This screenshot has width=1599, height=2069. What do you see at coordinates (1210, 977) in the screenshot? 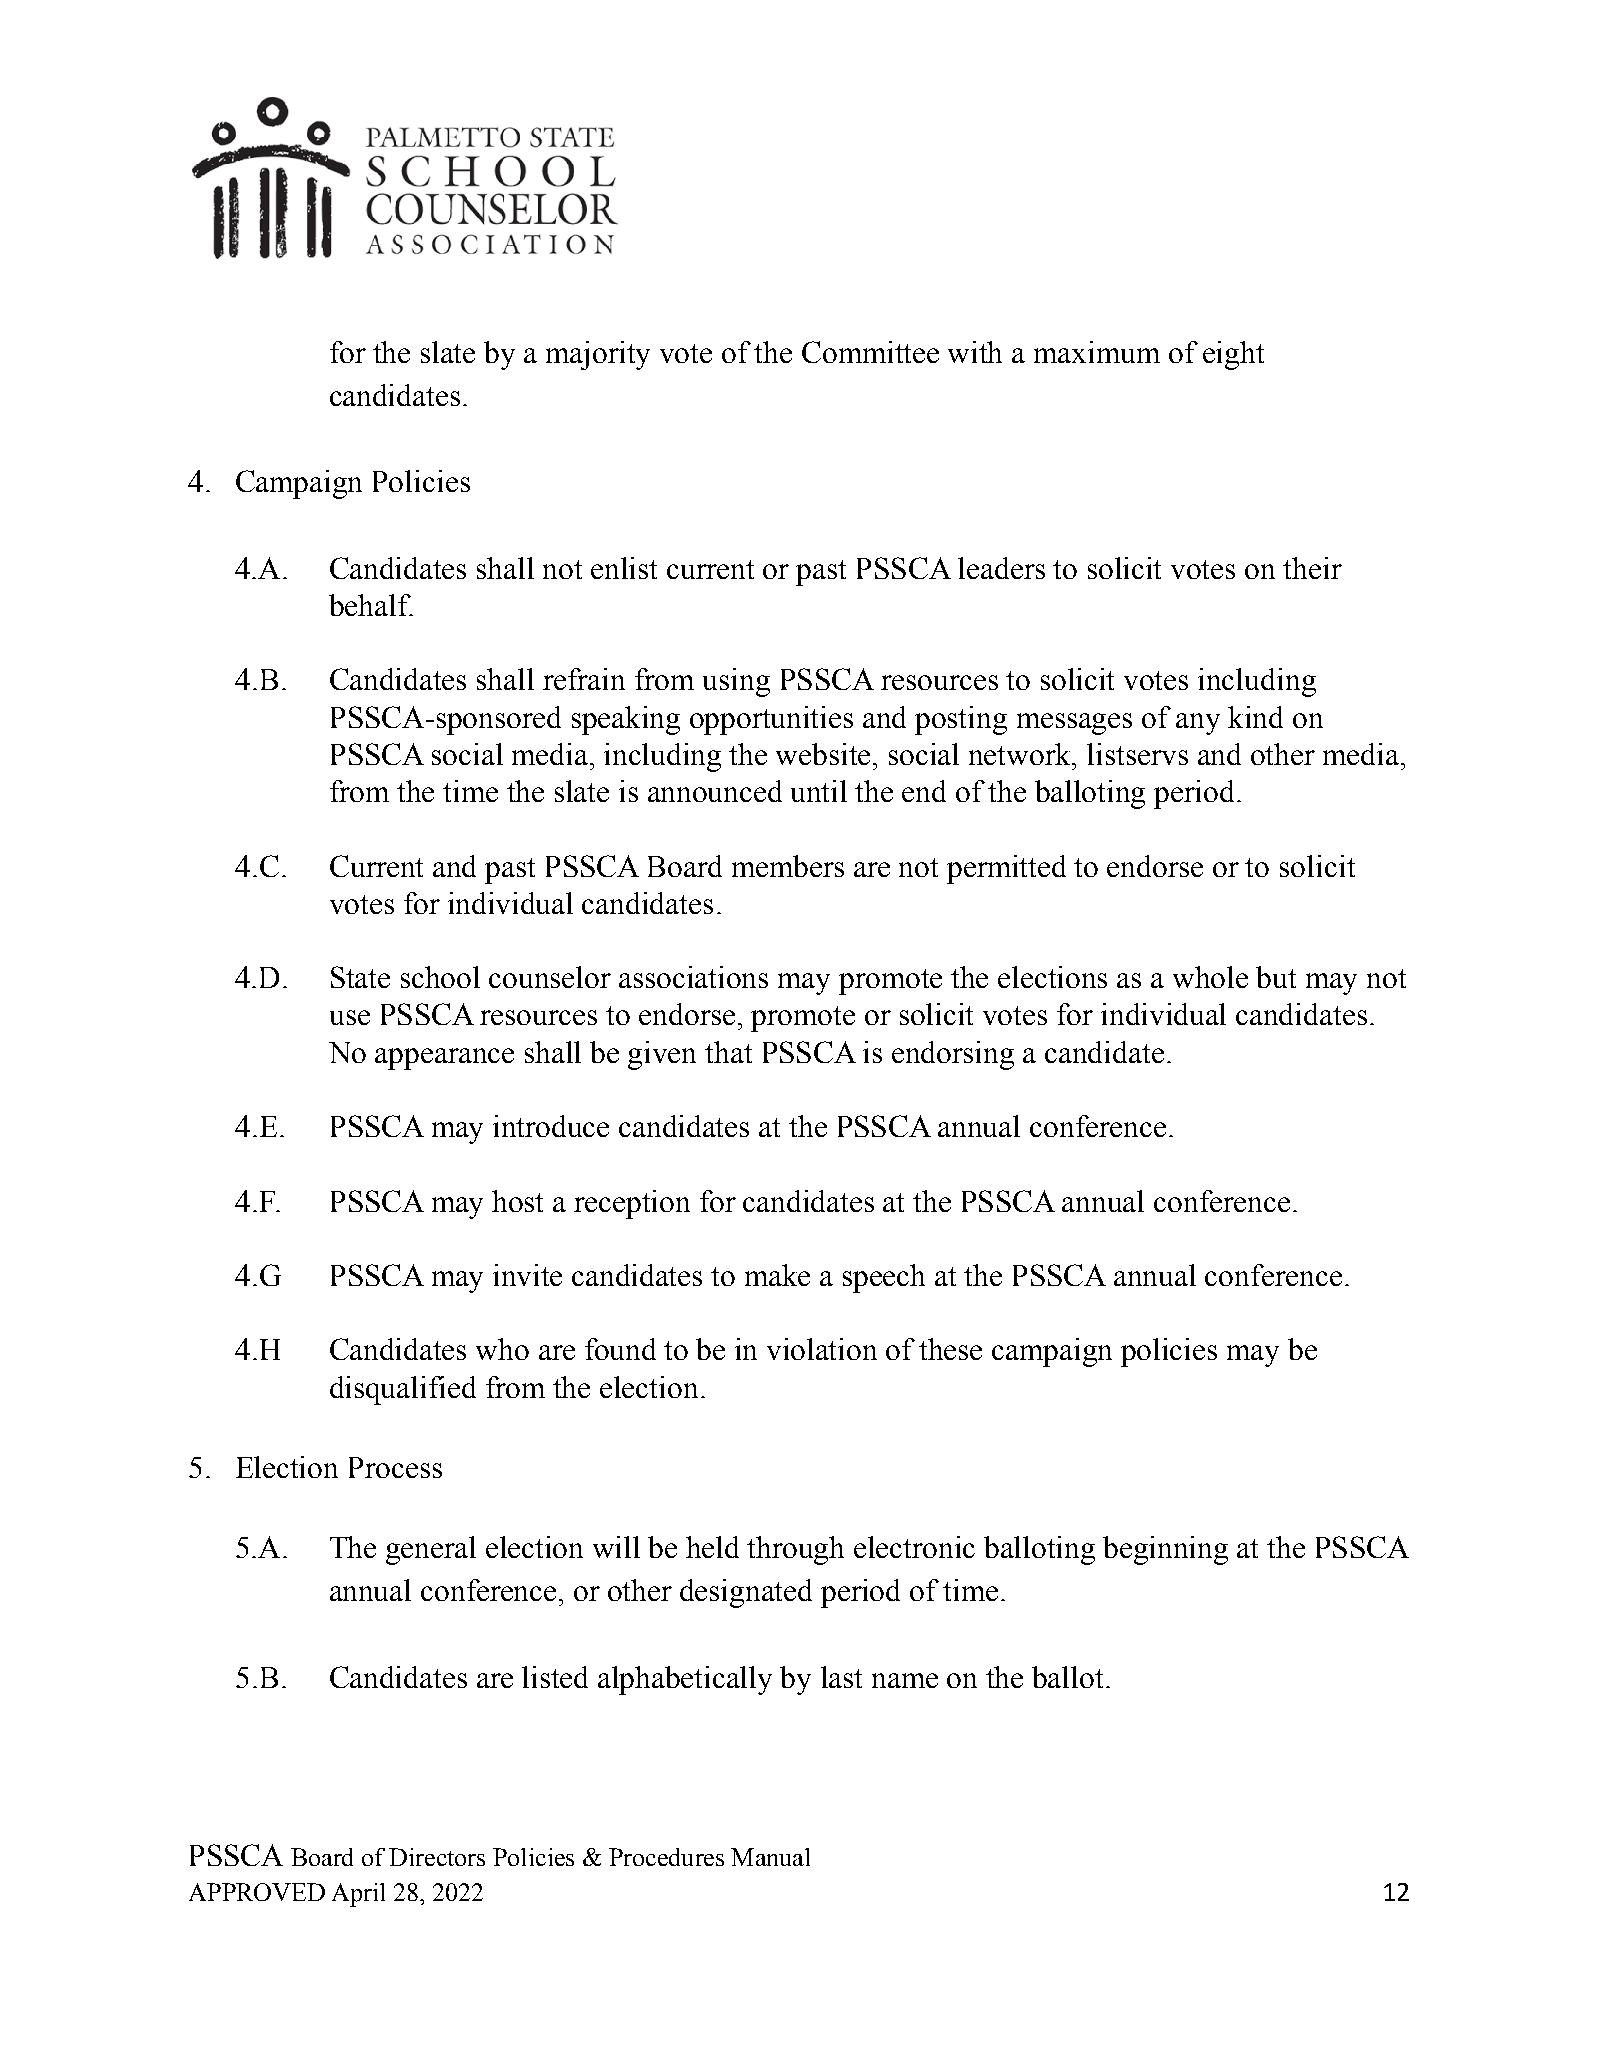
I see `whole` at bounding box center [1210, 977].
